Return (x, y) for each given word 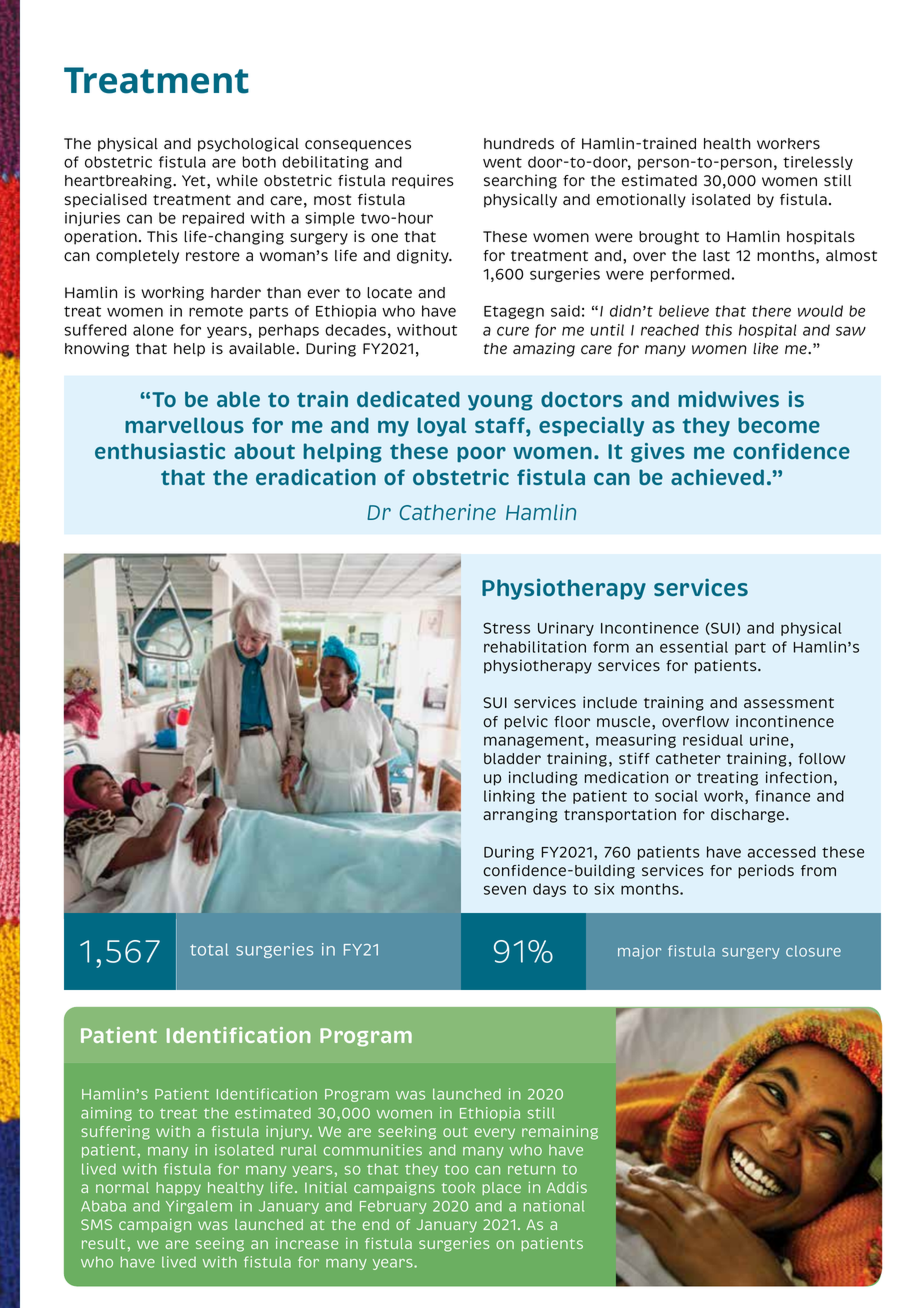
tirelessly (818, 163)
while (237, 180)
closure (813, 951)
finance (782, 796)
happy (178, 1189)
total (209, 949)
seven (505, 890)
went (502, 162)
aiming (106, 1114)
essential (694, 647)
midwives (728, 399)
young (500, 403)
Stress (506, 628)
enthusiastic (160, 451)
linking (509, 797)
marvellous (184, 425)
